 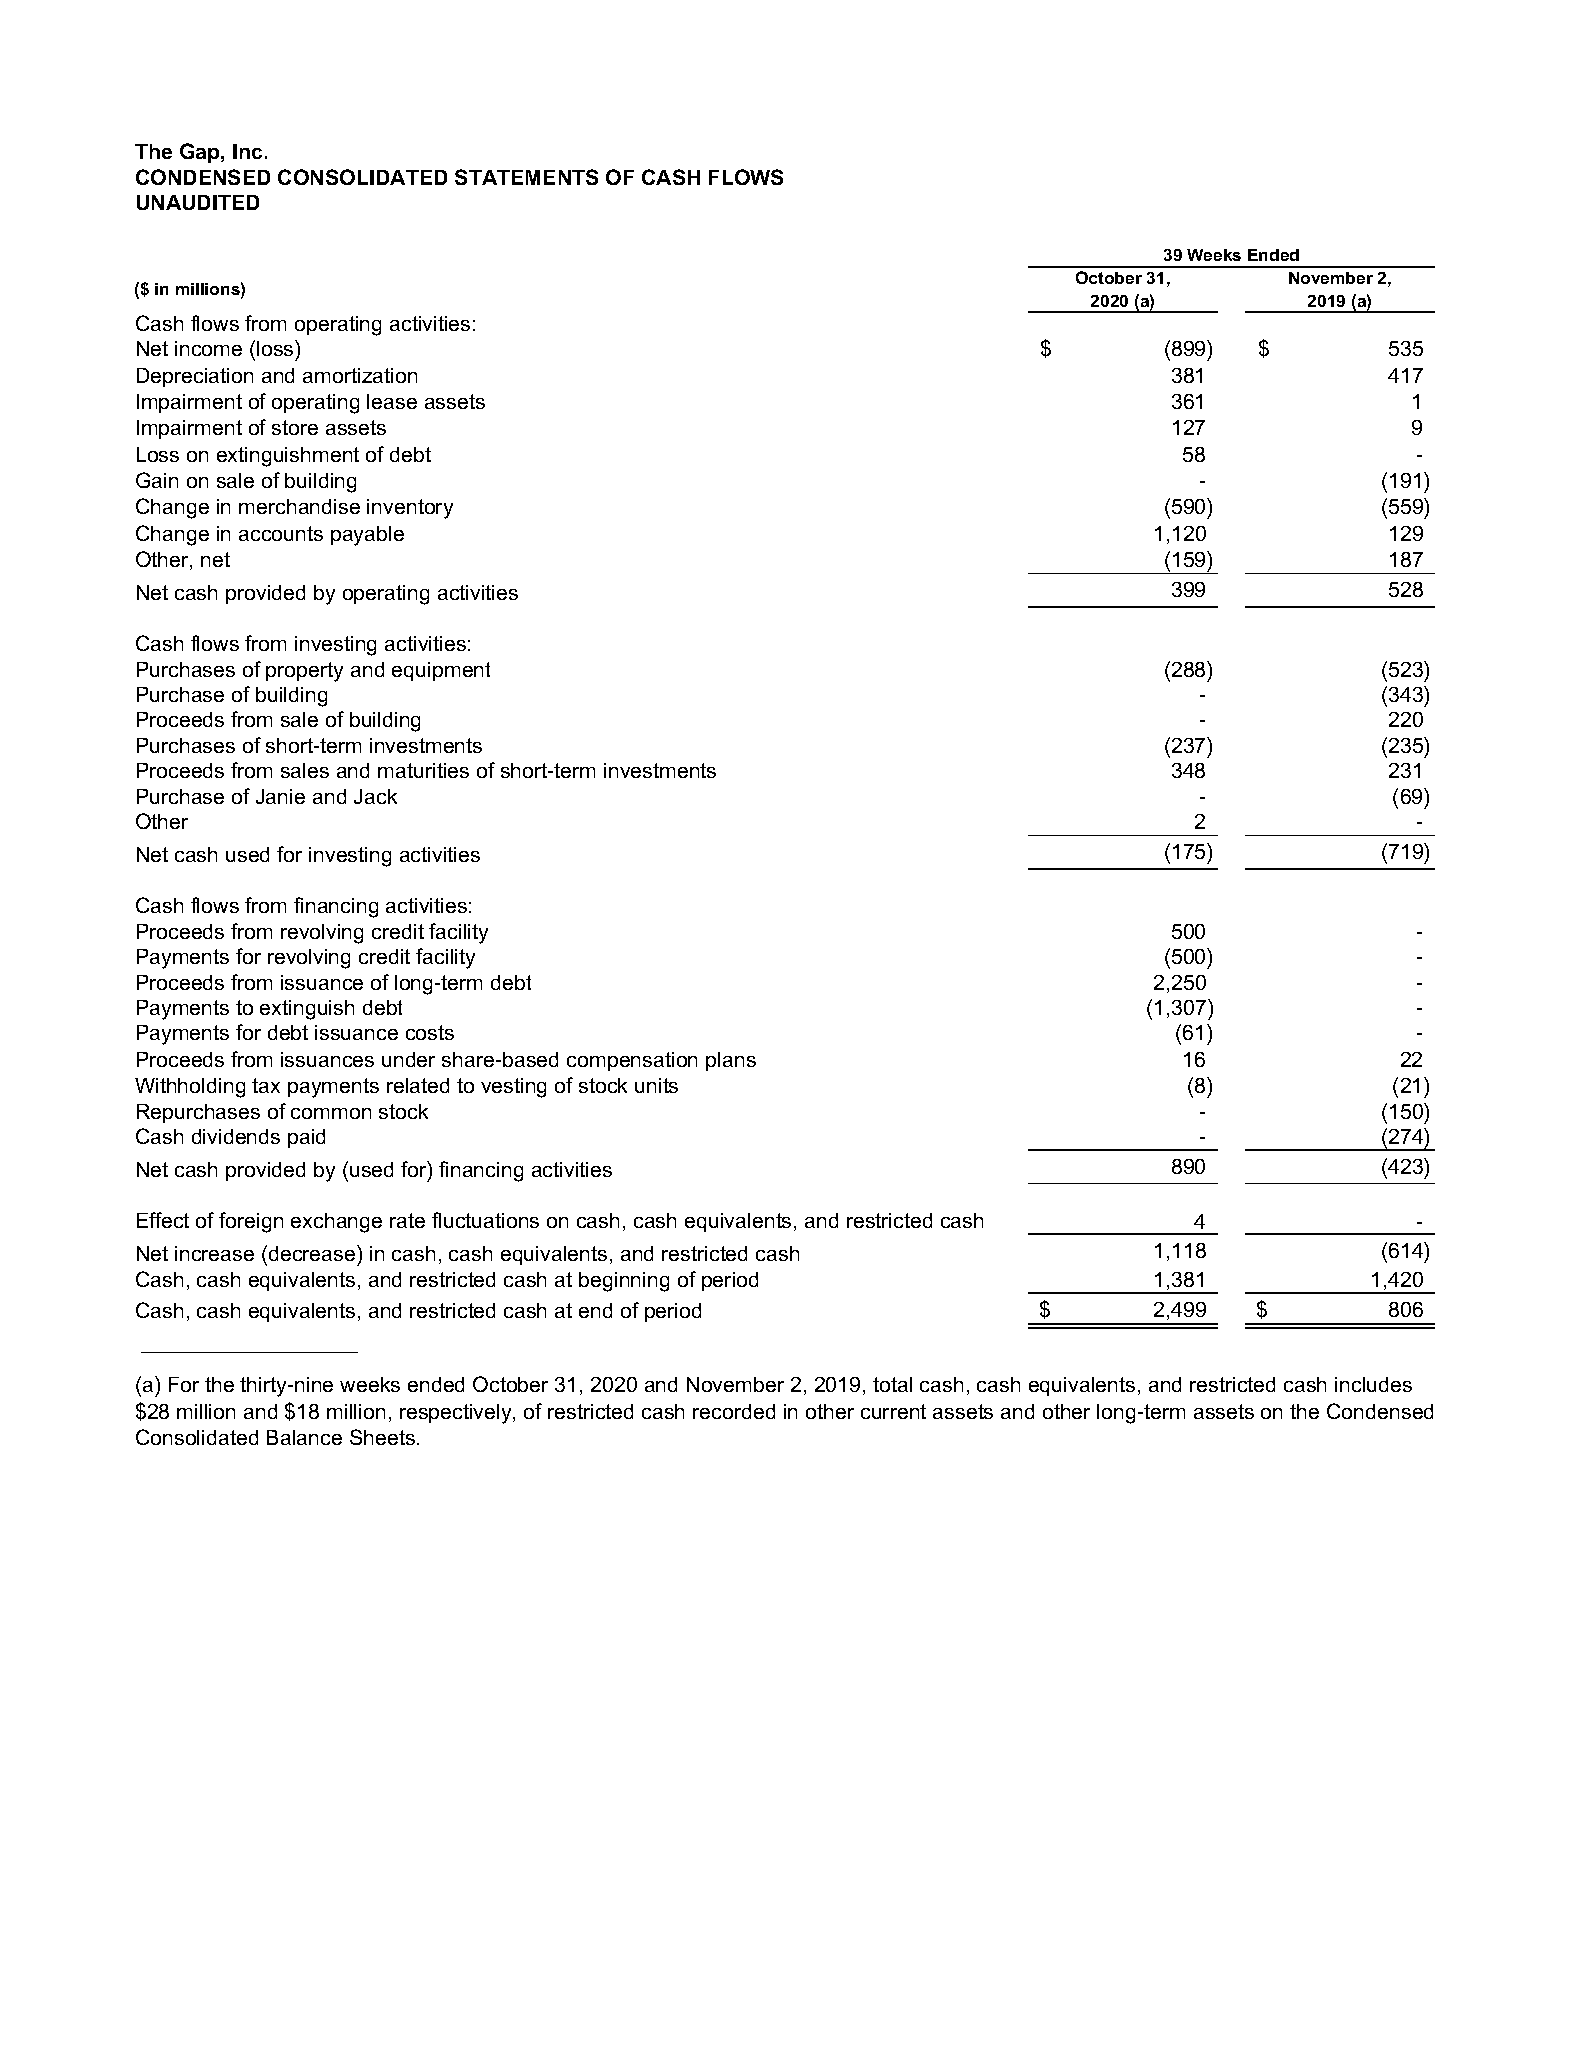 I want to click on plans, so click(x=731, y=1061).
